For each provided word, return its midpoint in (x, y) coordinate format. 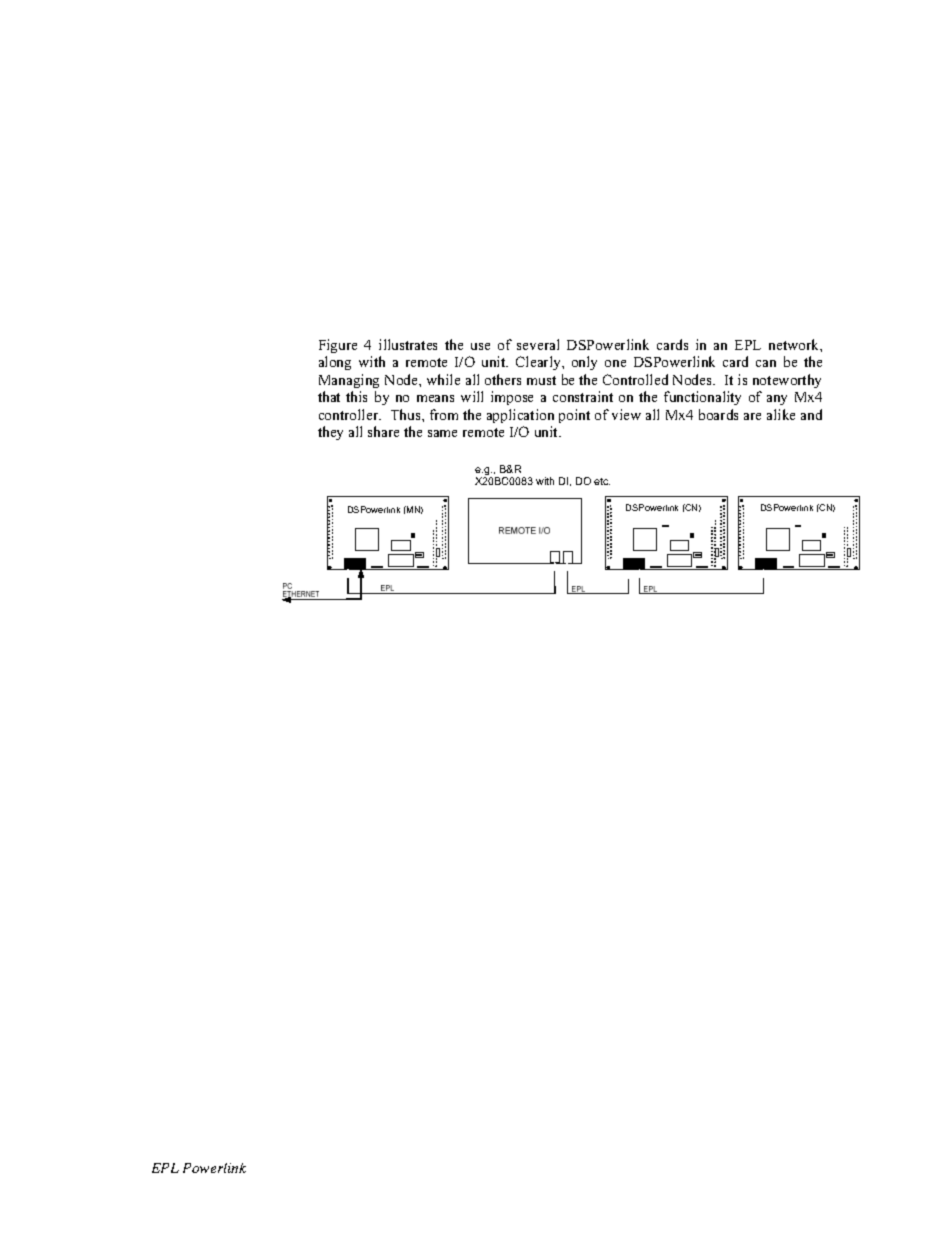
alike (781, 414)
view (626, 414)
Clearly (539, 363)
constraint (583, 396)
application (520, 416)
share (383, 431)
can (766, 363)
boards (718, 414)
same (442, 433)
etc (602, 481)
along (335, 363)
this (356, 396)
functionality (702, 398)
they (330, 433)
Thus (407, 414)
